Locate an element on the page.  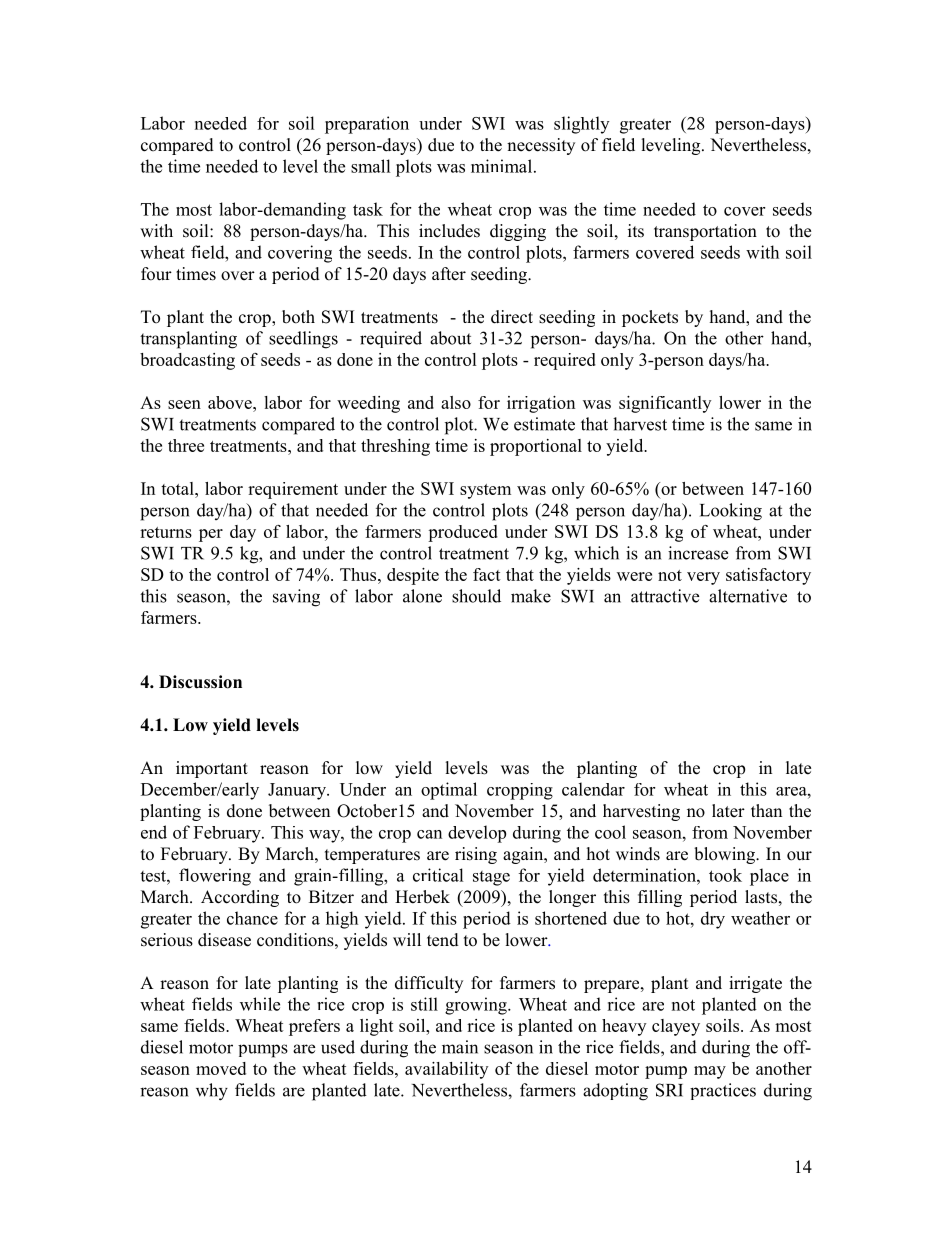
three is located at coordinates (186, 445).
